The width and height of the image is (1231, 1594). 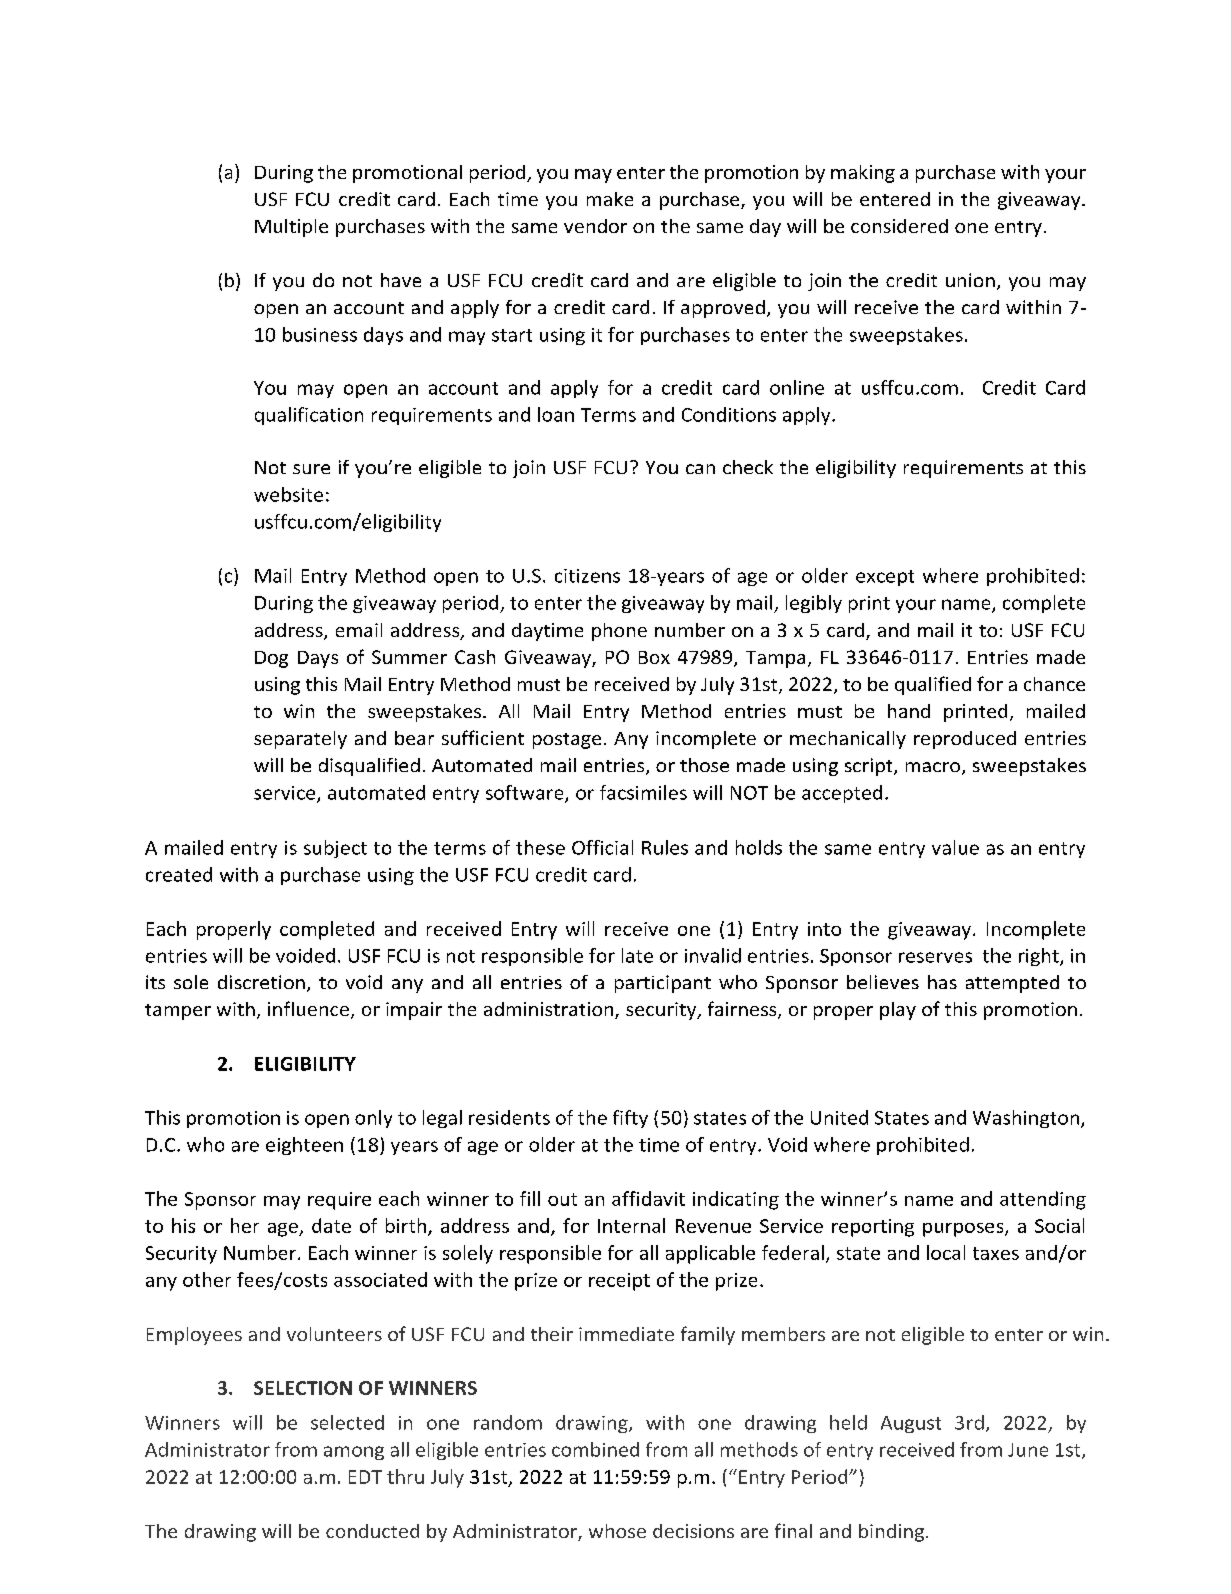 I want to click on except, so click(x=885, y=578).
